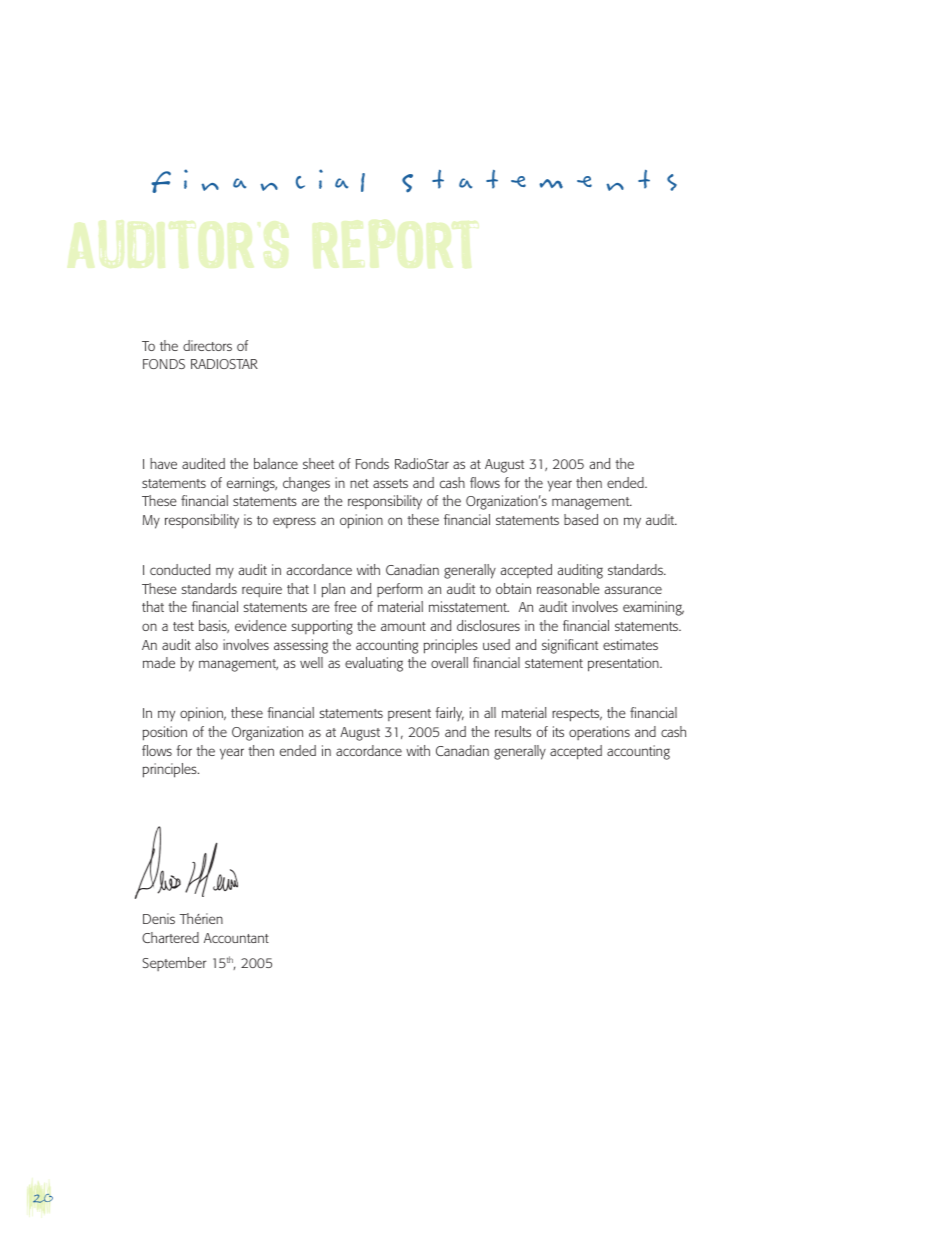 The height and width of the screenshot is (1233, 952). Describe the element at coordinates (599, 733) in the screenshot. I see `operations` at that location.
